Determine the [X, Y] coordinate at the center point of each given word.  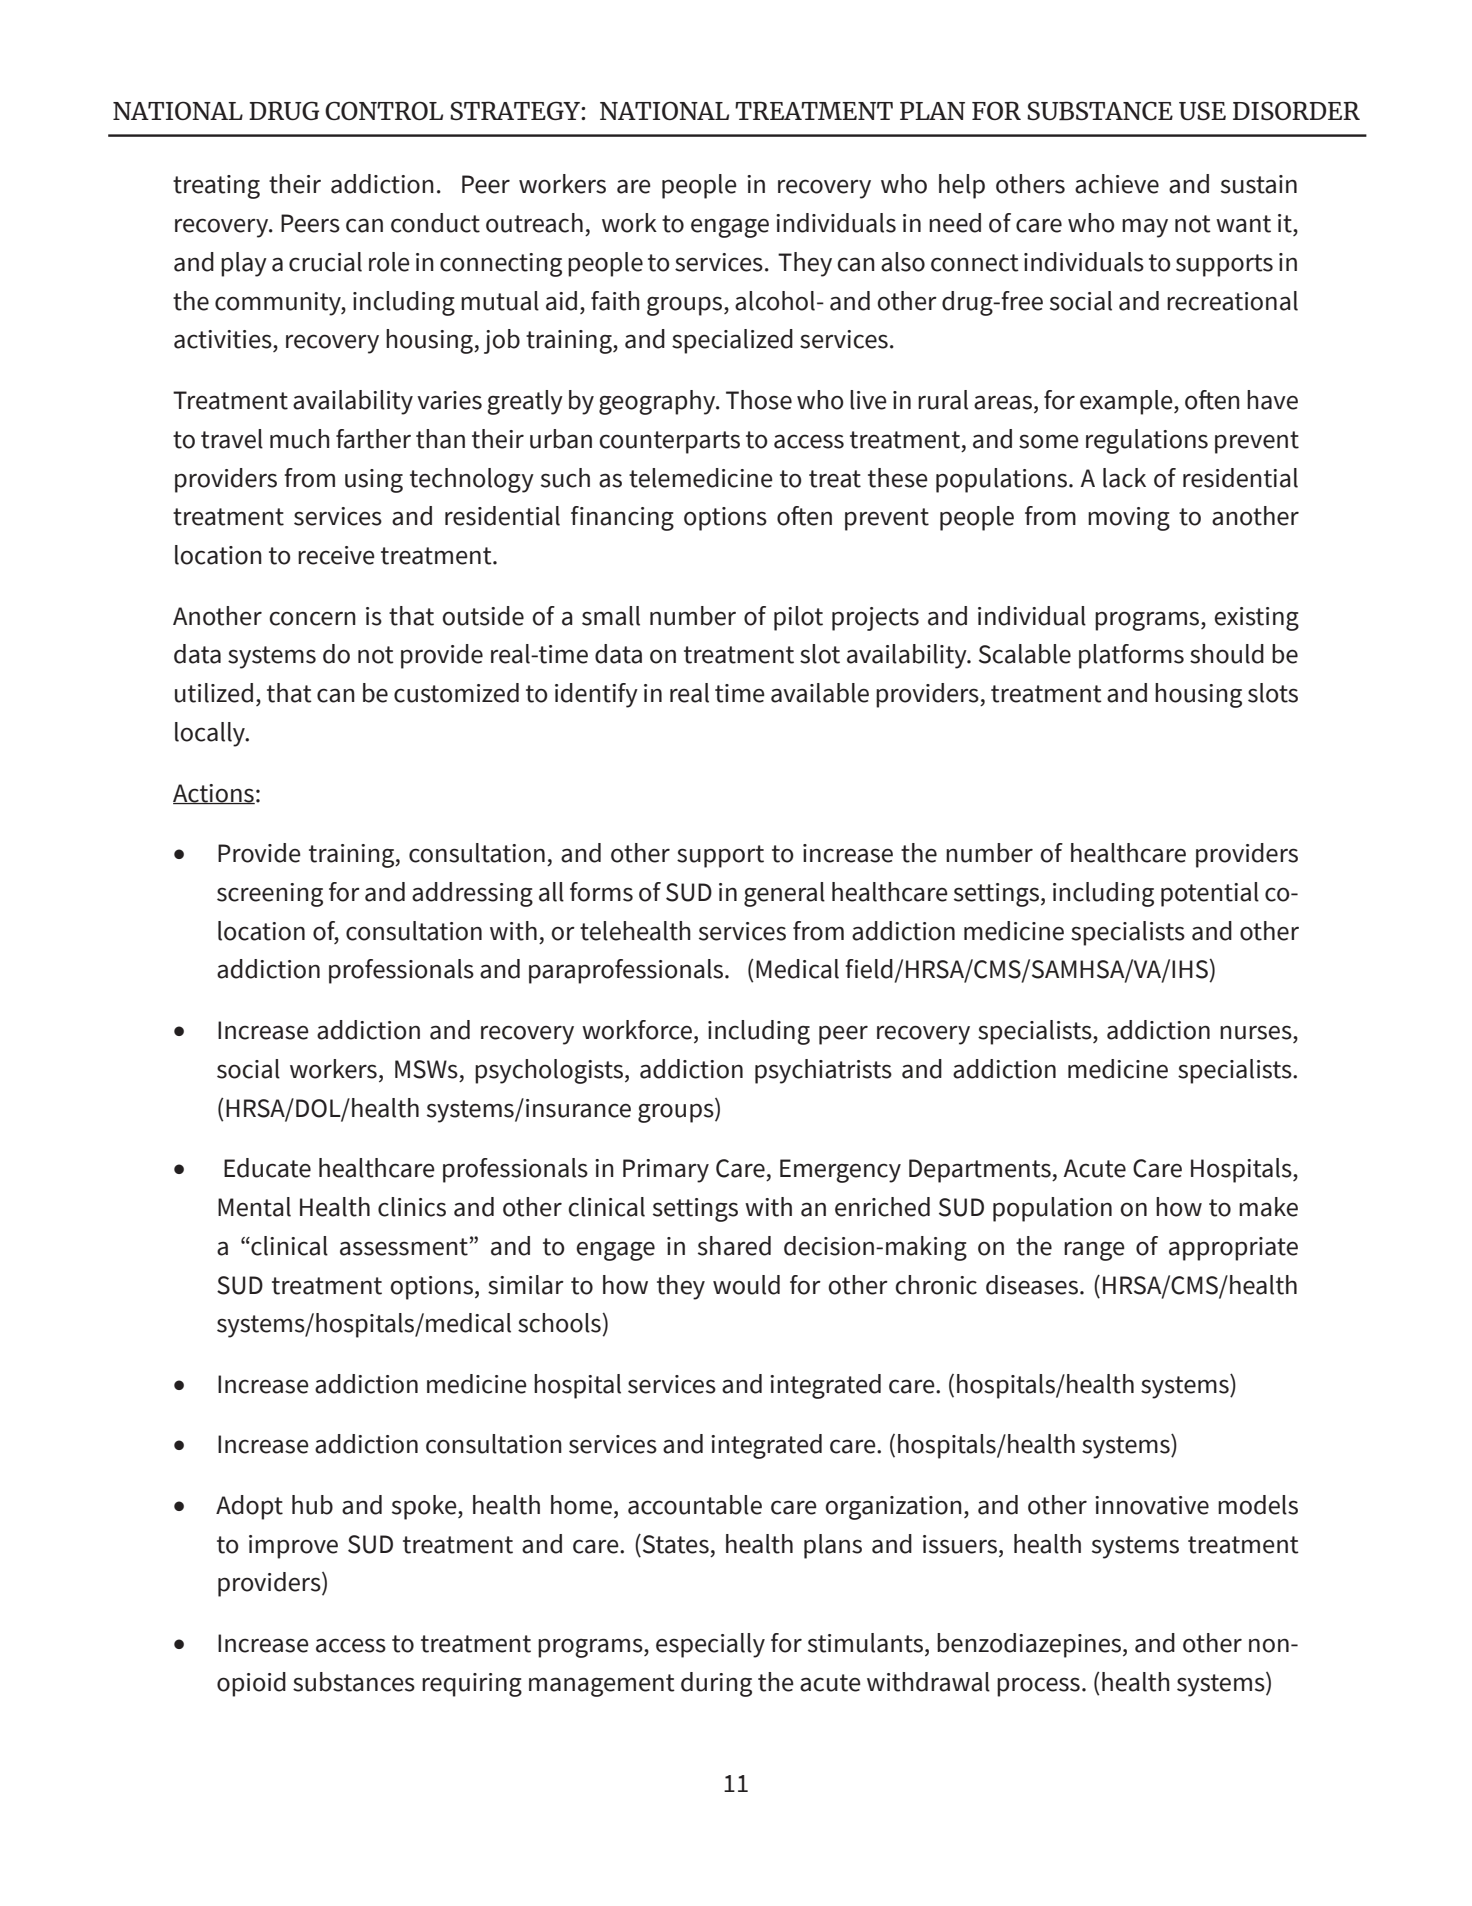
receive [336, 555]
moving [1129, 519]
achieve [1117, 184]
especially [710, 1645]
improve [293, 1547]
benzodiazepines [1030, 1645]
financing [622, 518]
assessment [404, 1247]
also [903, 262]
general [784, 894]
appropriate [1233, 1249]
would [746, 1285]
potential [1210, 894]
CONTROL [384, 110]
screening [270, 895]
